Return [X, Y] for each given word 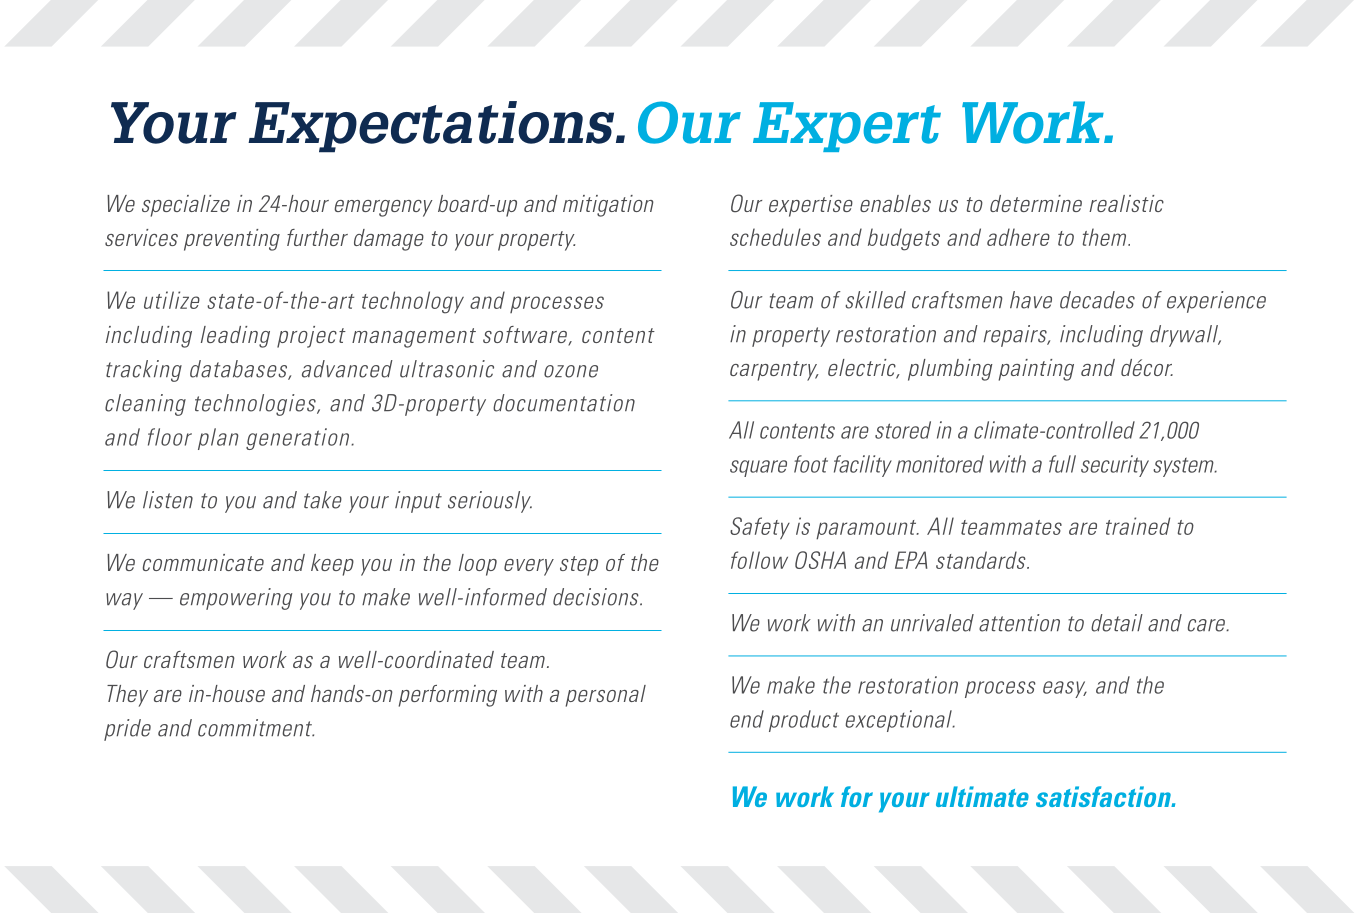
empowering [236, 599]
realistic [1126, 203]
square [758, 468]
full [1062, 464]
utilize [172, 300]
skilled [875, 300]
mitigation [608, 206]
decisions [597, 597]
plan [218, 439]
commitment [256, 728]
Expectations [432, 127]
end [747, 719]
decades [1097, 300]
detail [1117, 623]
